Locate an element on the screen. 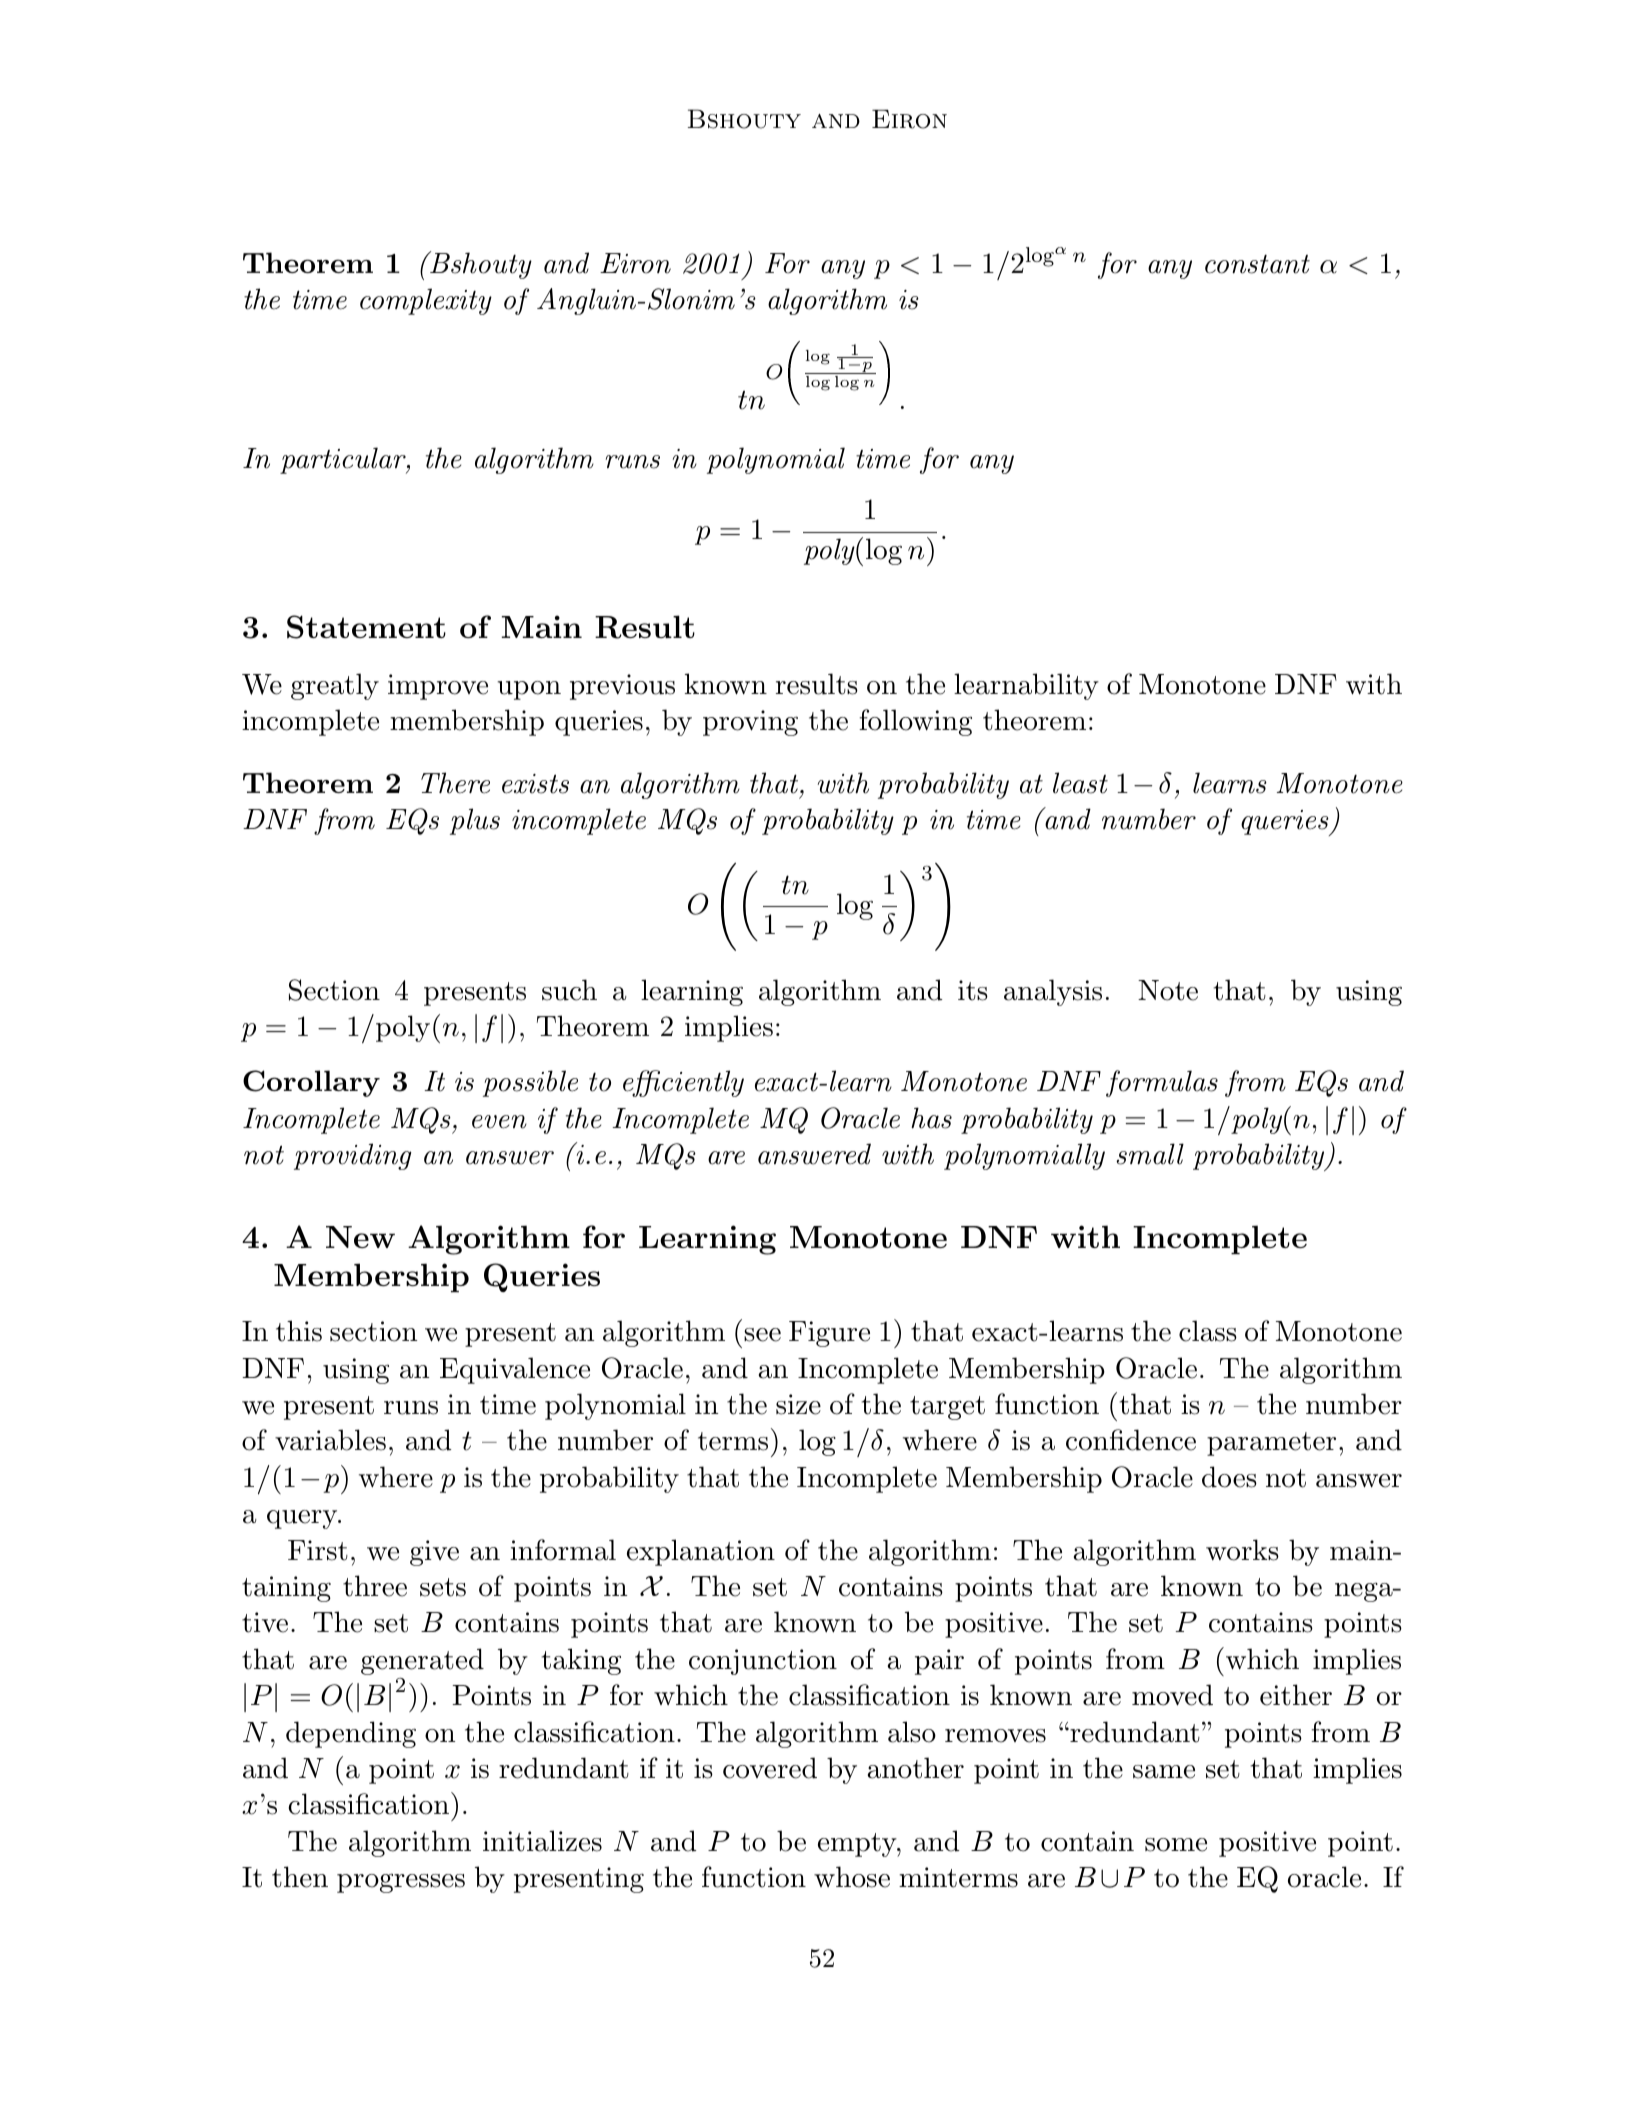 The height and width of the screenshot is (2127, 1644). following is located at coordinates (915, 722).
